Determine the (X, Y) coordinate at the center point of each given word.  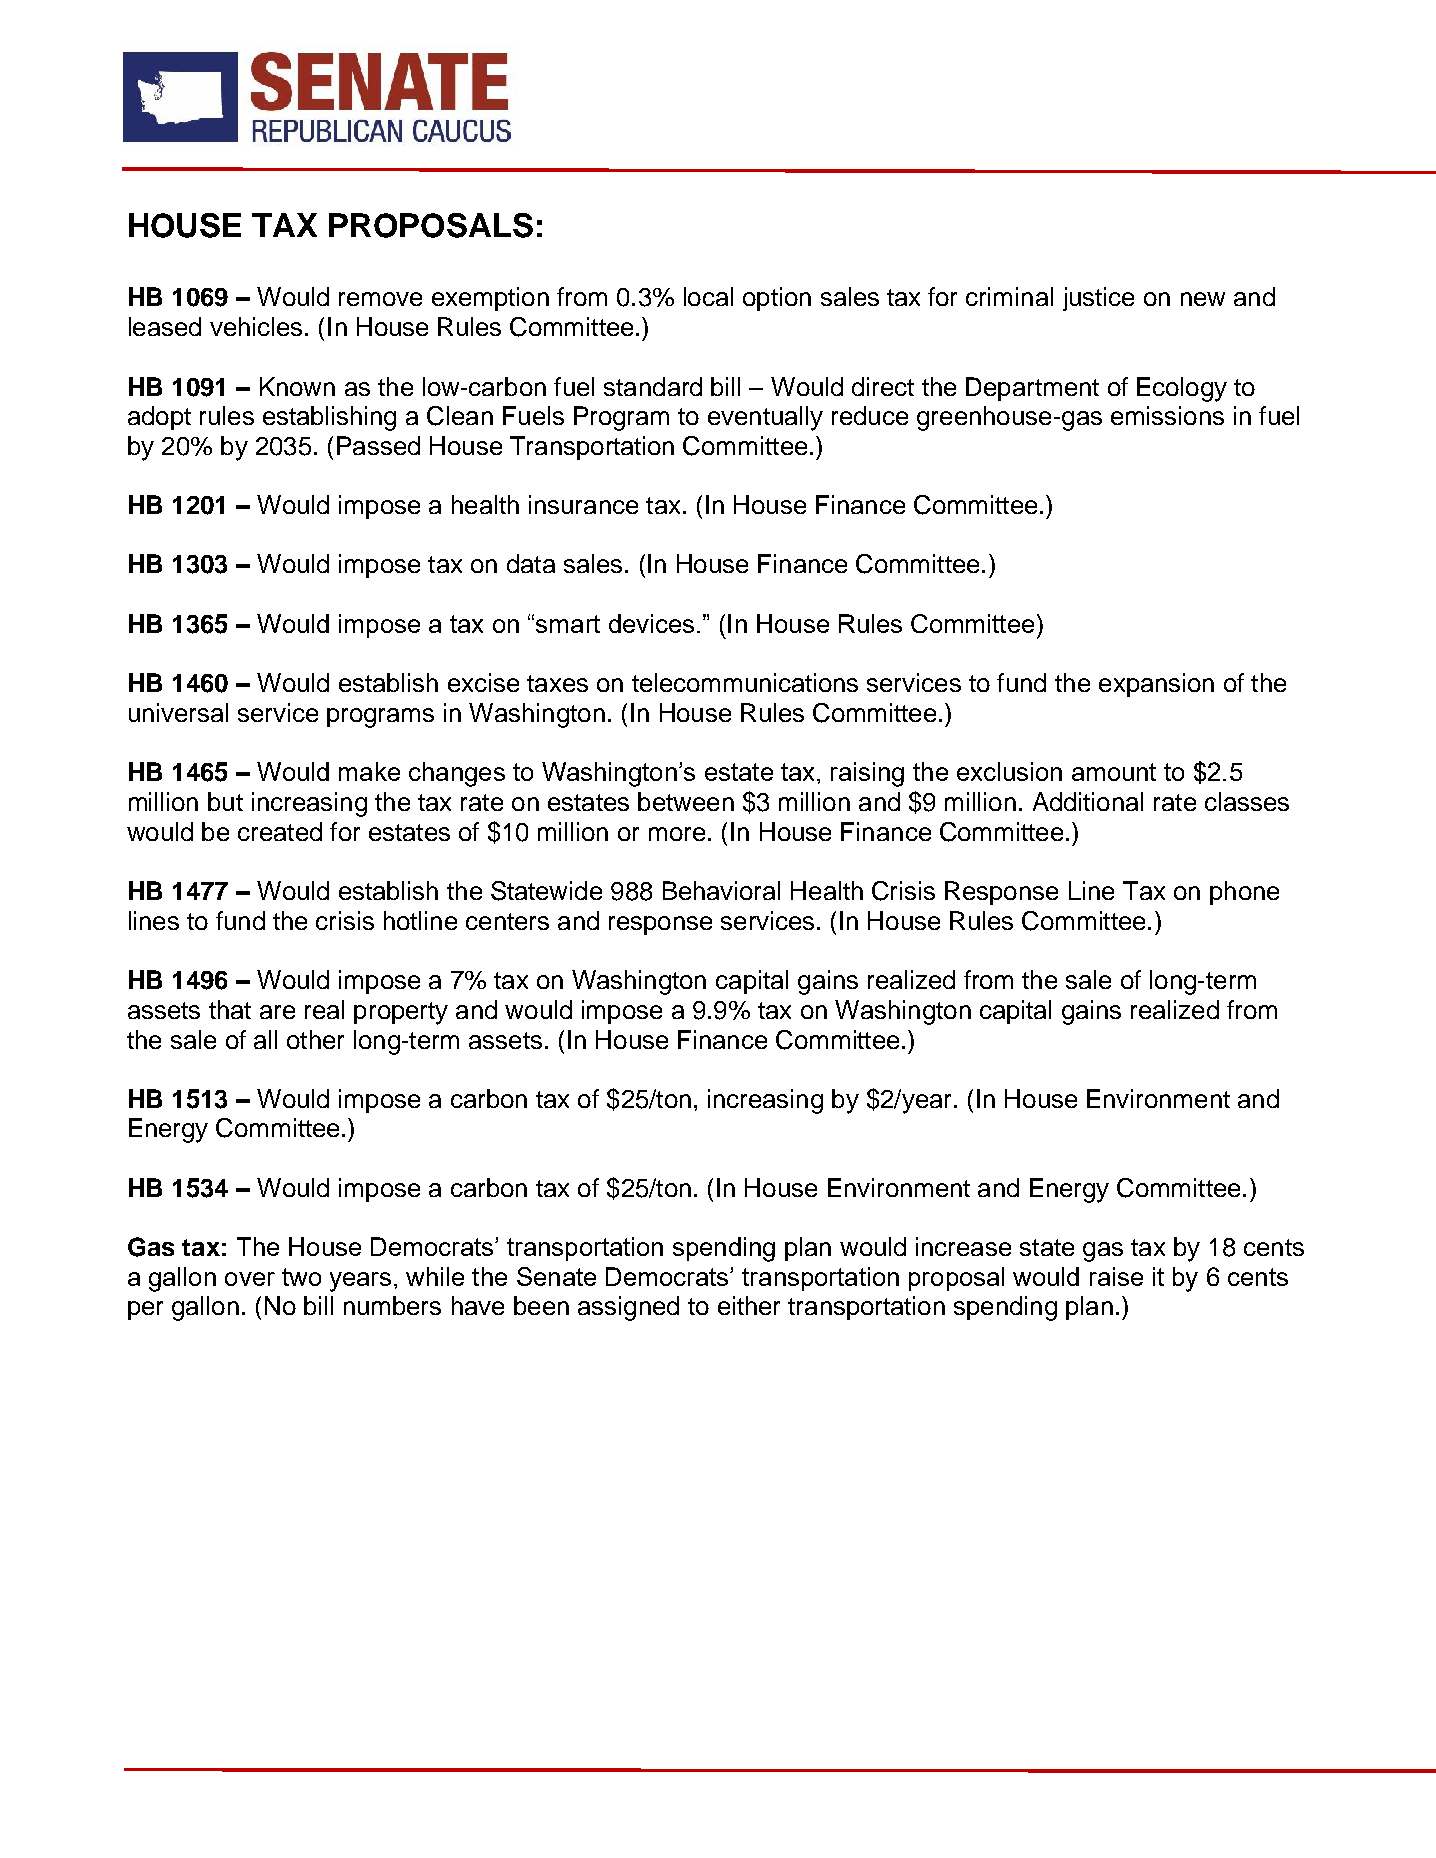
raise (1116, 1276)
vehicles (256, 326)
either (749, 1305)
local (708, 296)
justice (1098, 299)
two (301, 1277)
